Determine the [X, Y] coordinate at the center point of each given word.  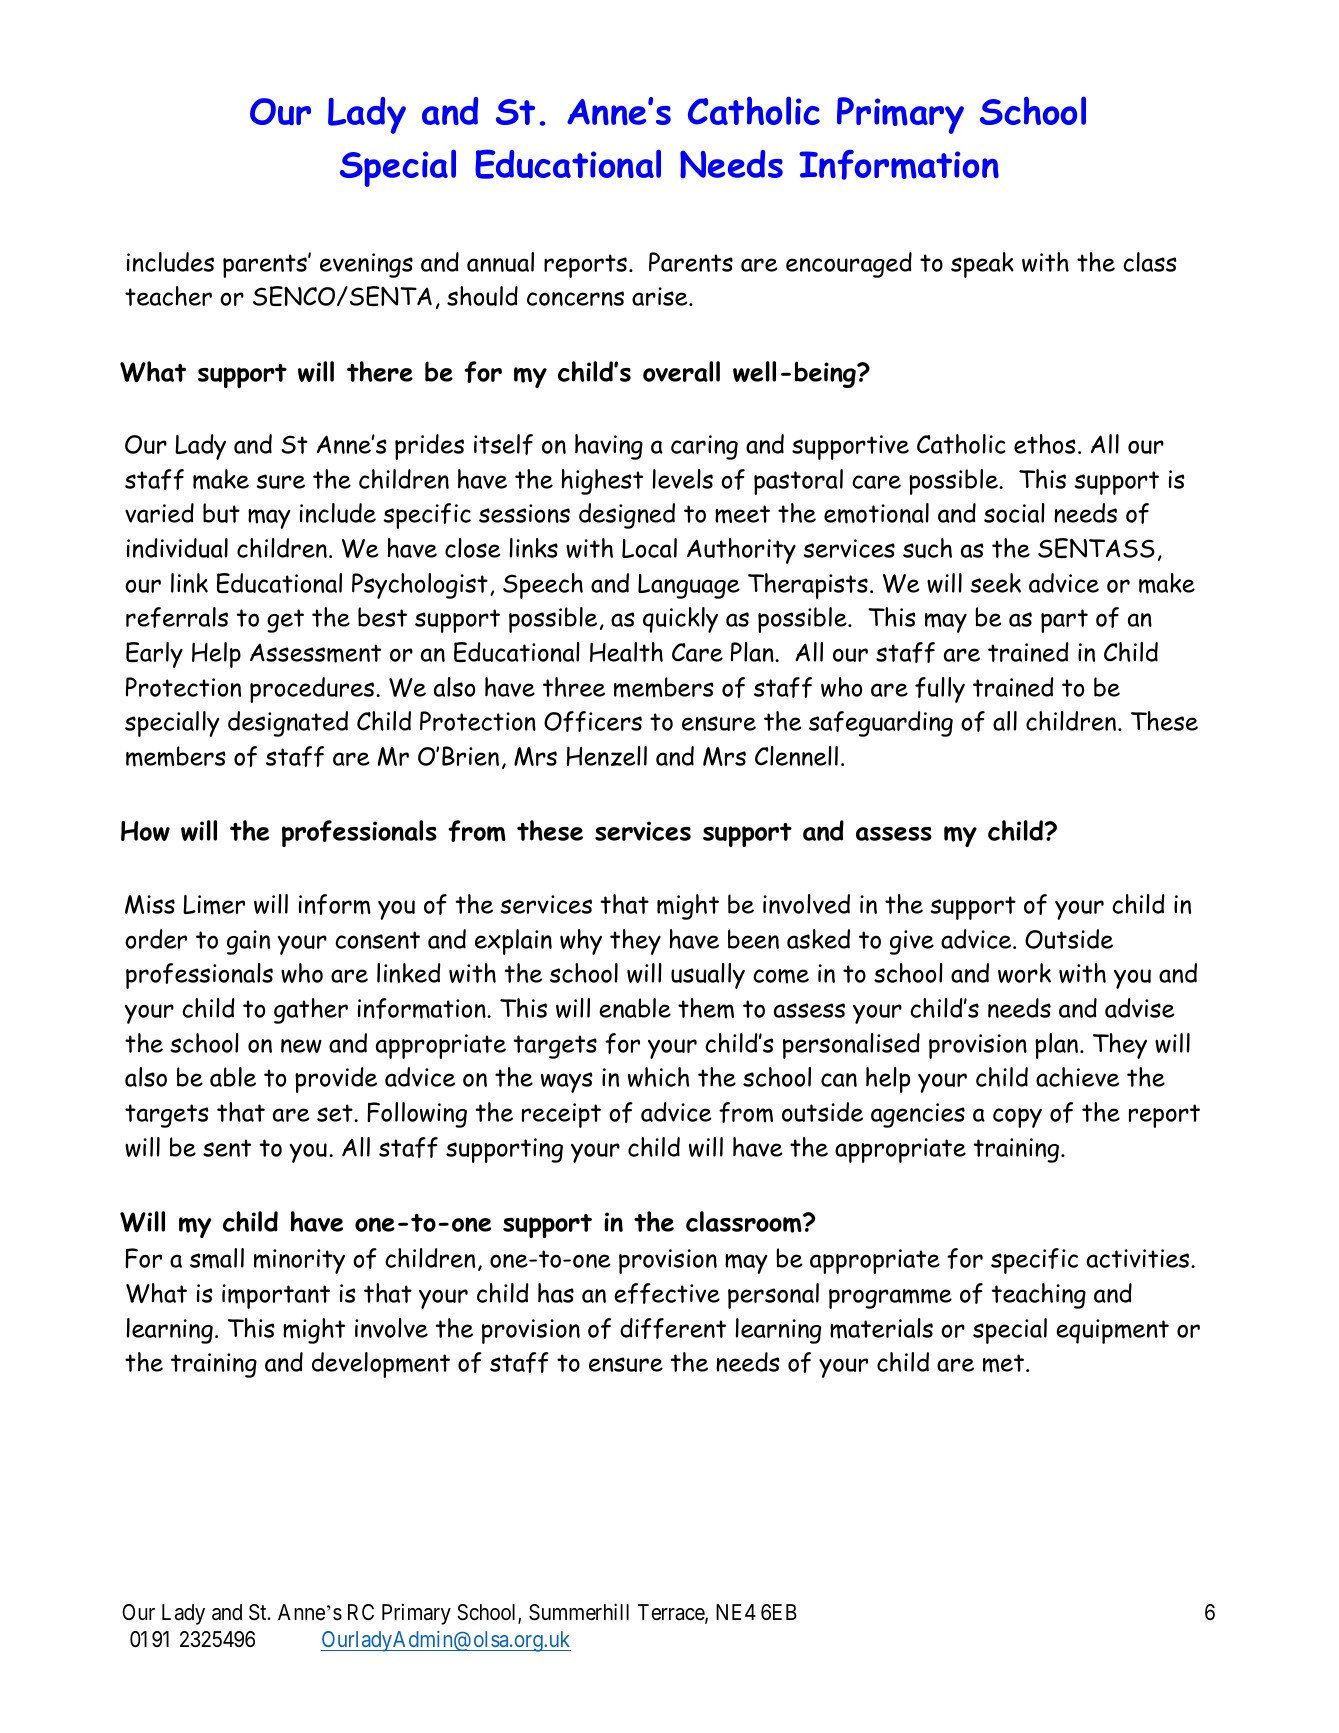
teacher [168, 296]
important [276, 1296]
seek [995, 583]
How [145, 831]
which [658, 1077]
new [301, 1046]
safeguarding [881, 724]
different [673, 1328]
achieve [1077, 1077]
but [221, 513]
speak [982, 265]
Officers [593, 721]
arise [661, 296]
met [1003, 1363]
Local [649, 548]
